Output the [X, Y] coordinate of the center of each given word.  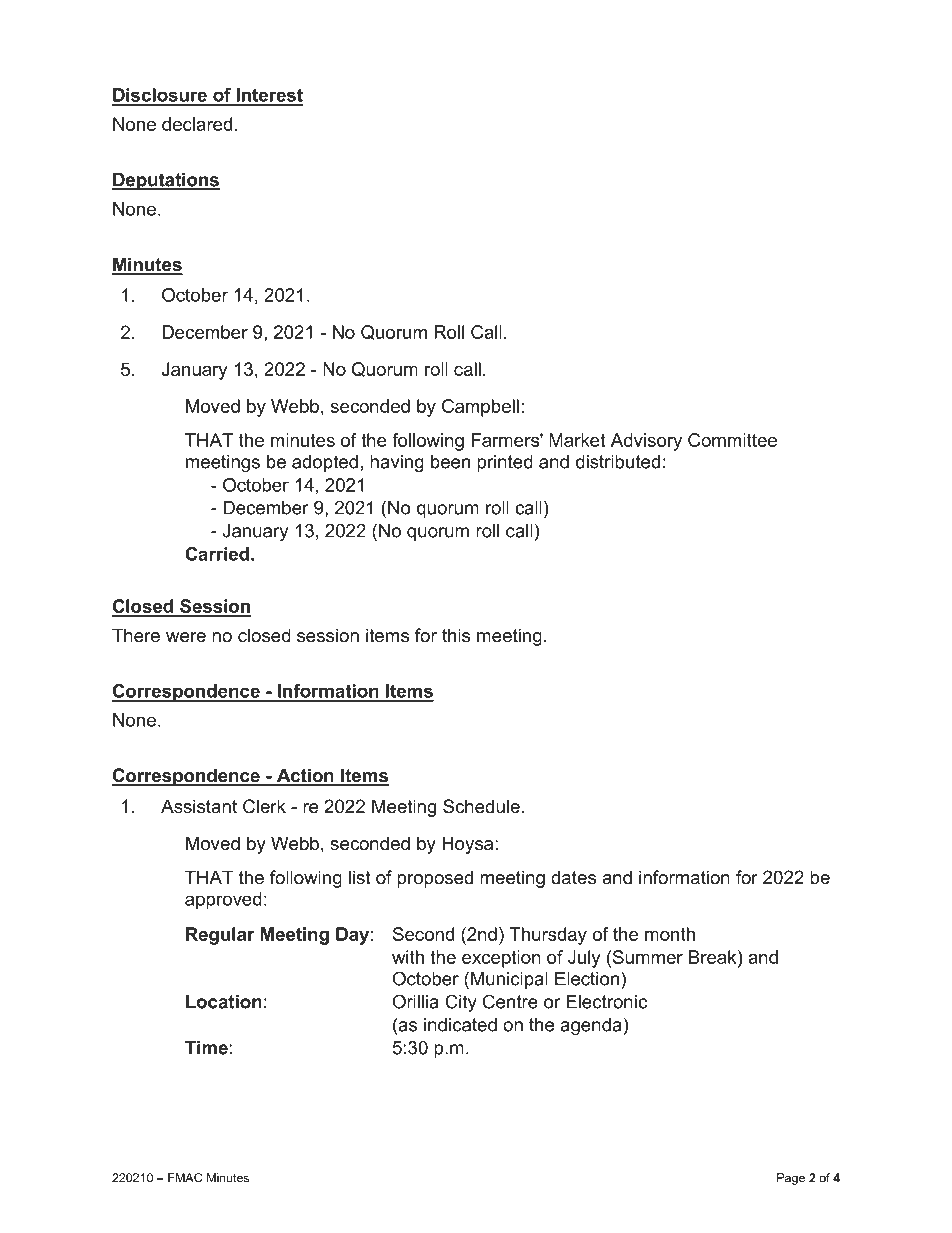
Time [206, 1048]
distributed [618, 462]
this [456, 635]
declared [197, 124]
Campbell [480, 408]
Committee [732, 440]
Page [791, 1179]
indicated [460, 1025]
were [186, 637]
